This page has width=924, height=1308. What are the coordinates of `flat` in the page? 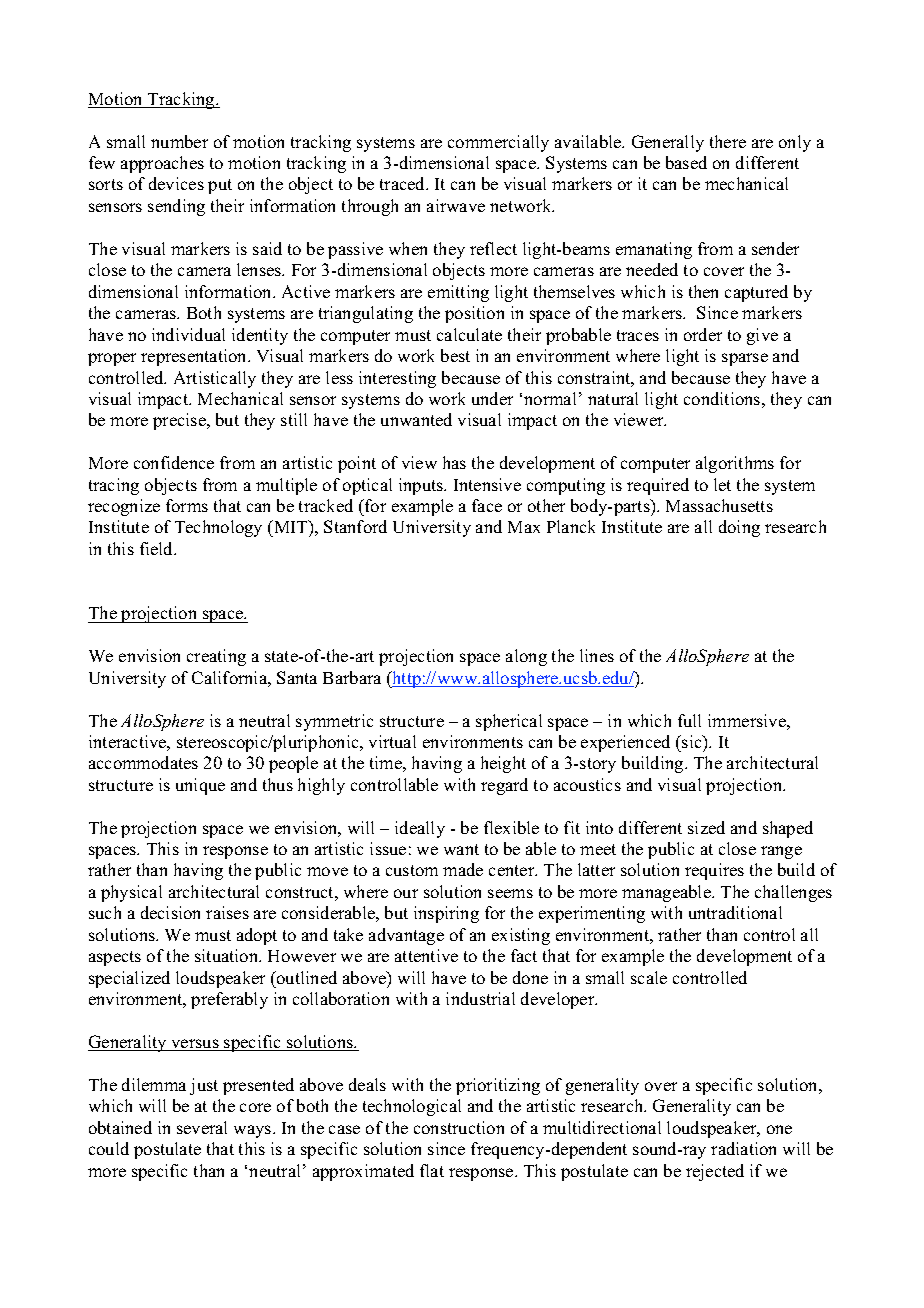 It's located at (432, 1170).
